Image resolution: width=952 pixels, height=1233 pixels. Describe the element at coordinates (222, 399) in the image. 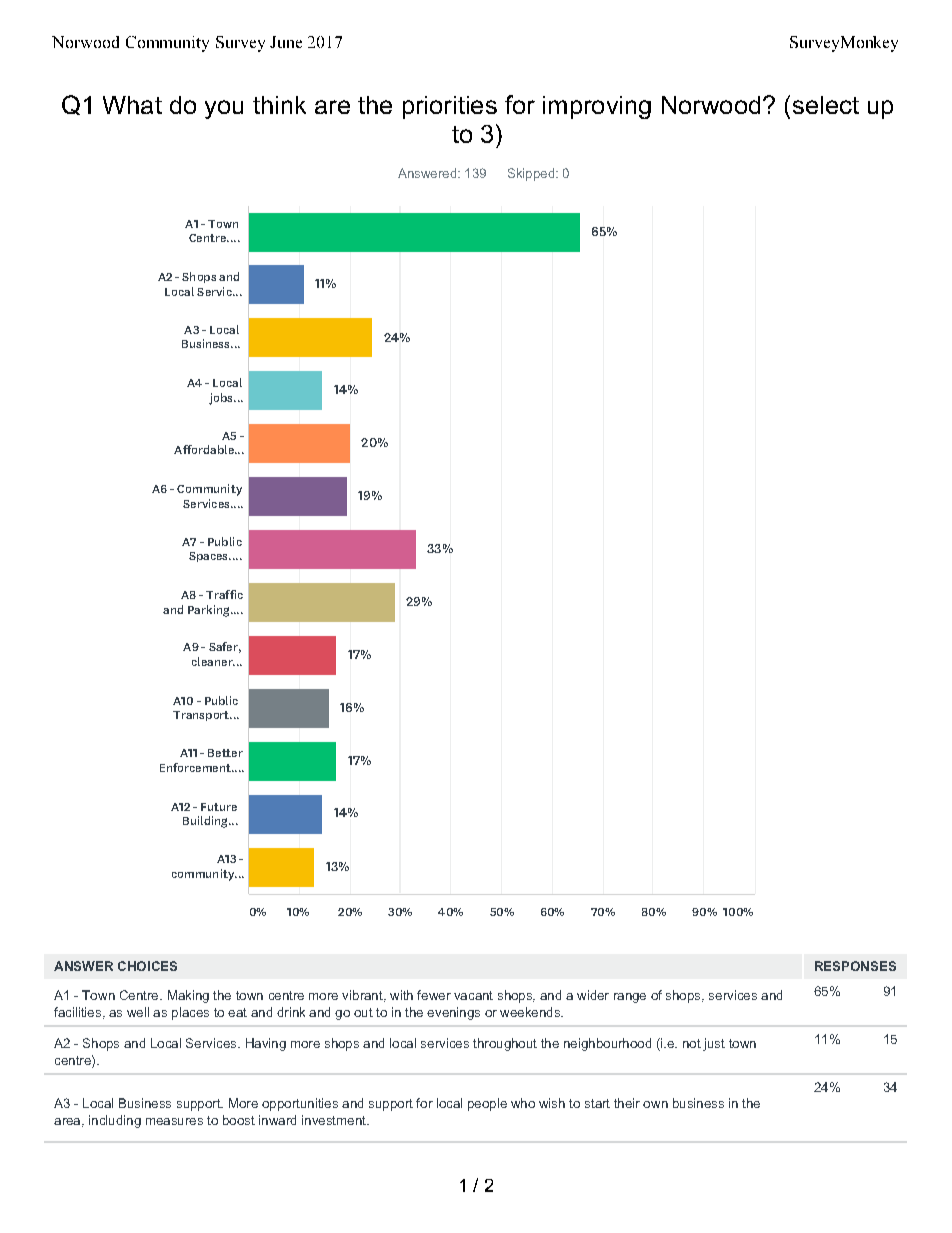

I see `jobs` at that location.
